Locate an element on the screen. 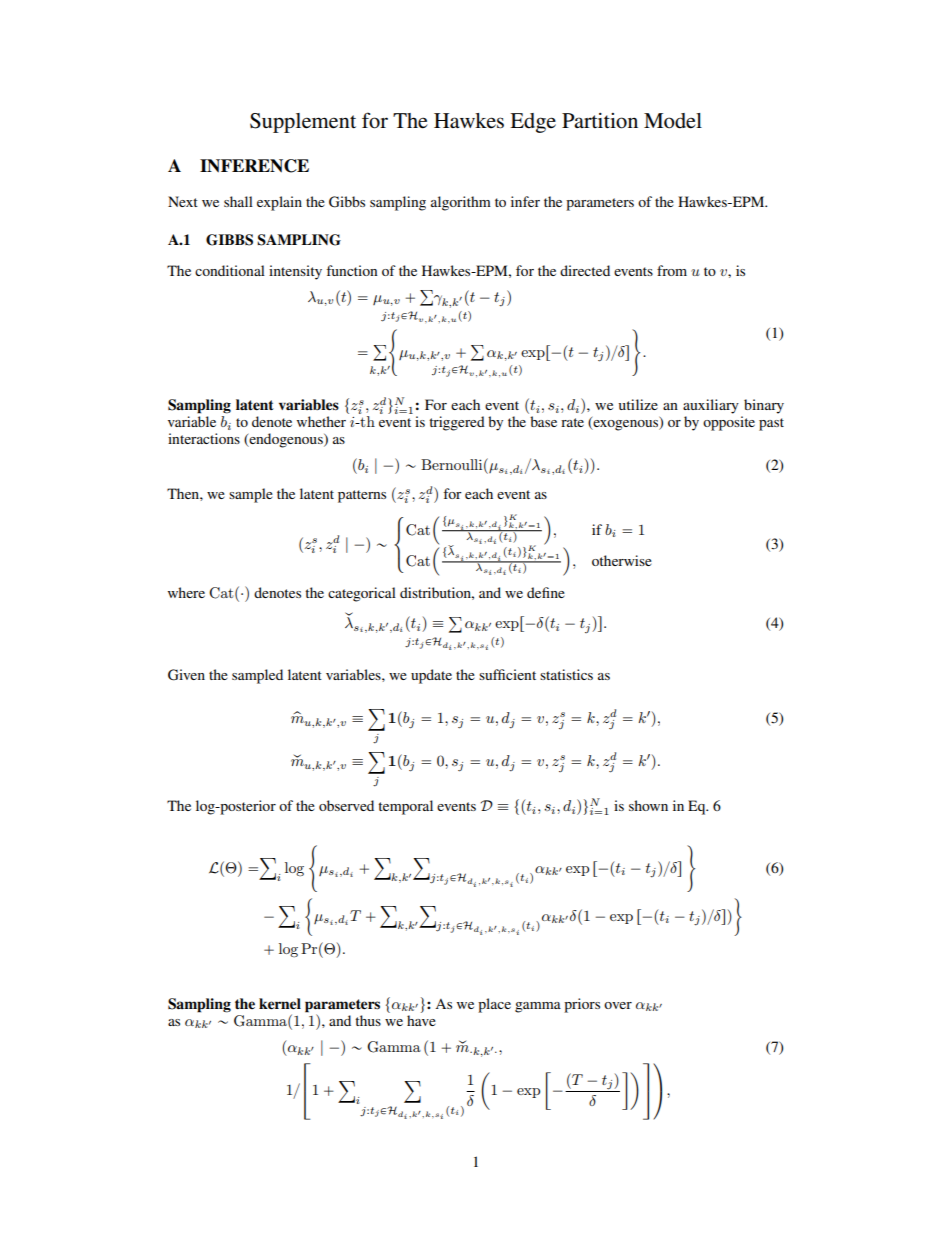  Model is located at coordinates (673, 121).
